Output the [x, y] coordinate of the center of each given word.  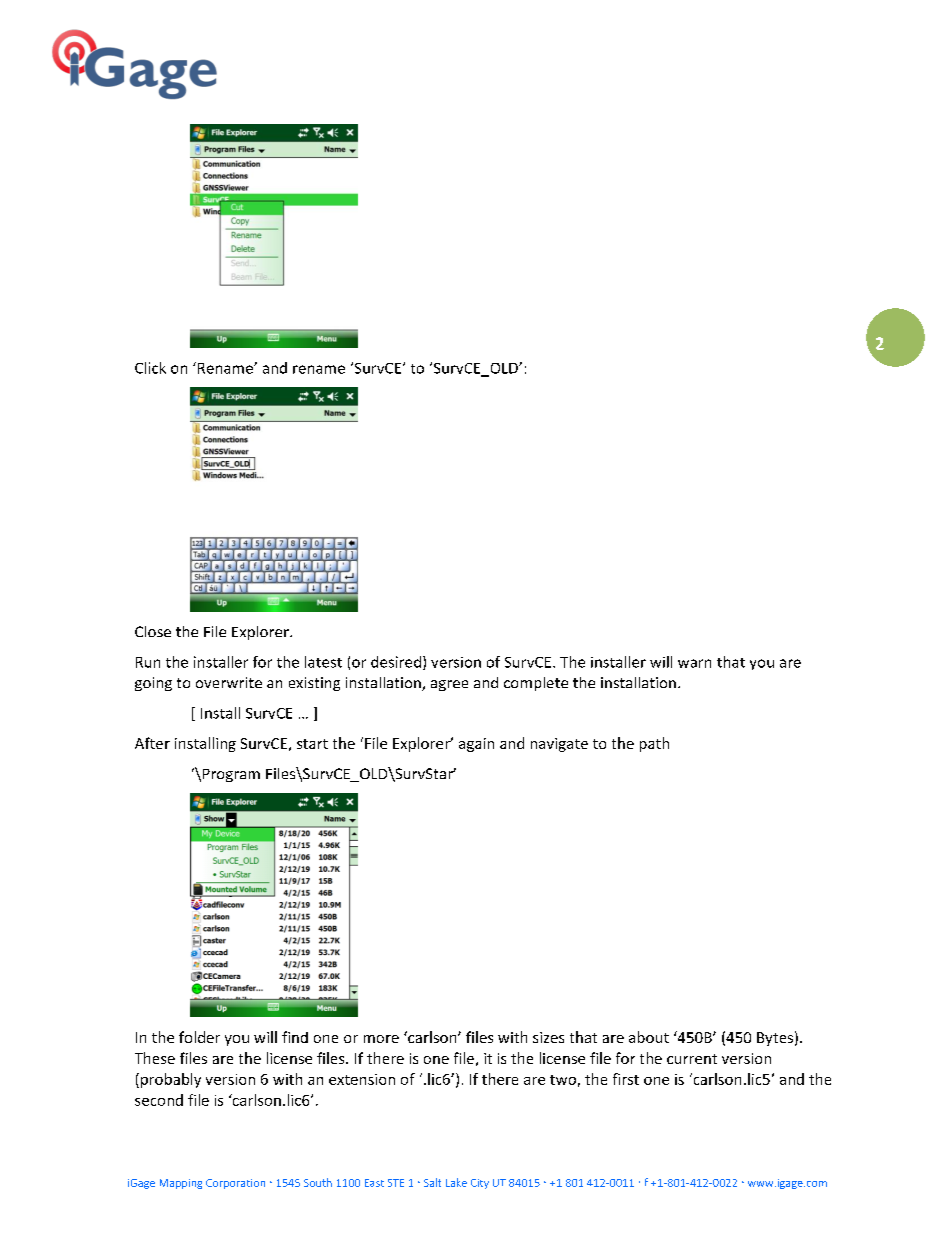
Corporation [235, 1184]
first [626, 1079]
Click [150, 368]
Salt [432, 1182]
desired [396, 662]
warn [694, 663]
